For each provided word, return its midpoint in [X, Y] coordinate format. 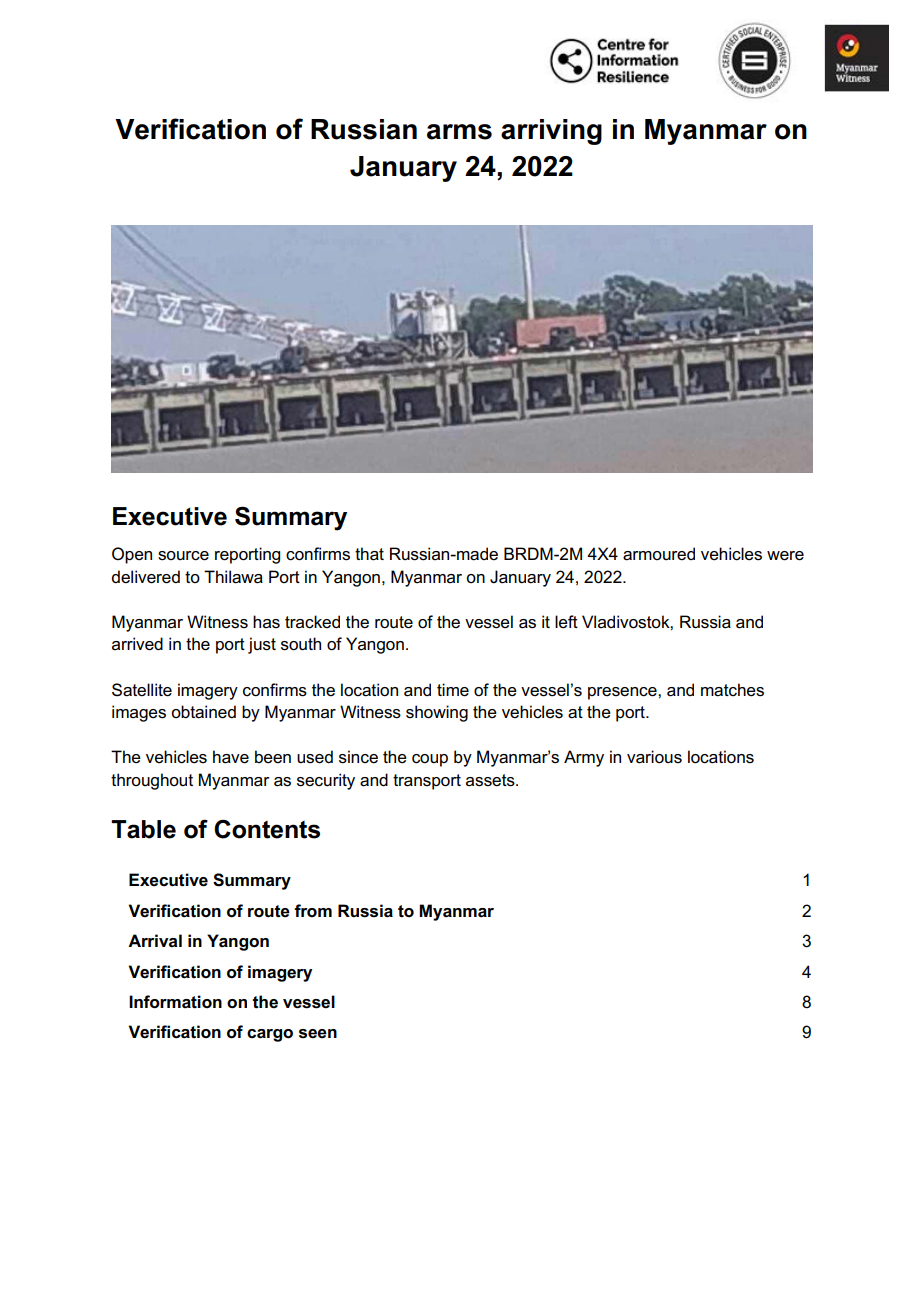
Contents [267, 829]
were [785, 556]
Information [175, 1002]
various [654, 757]
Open [132, 555]
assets [491, 780]
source [183, 556]
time [453, 690]
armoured [659, 554]
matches [732, 690]
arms [459, 132]
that [369, 554]
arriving [551, 132]
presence [623, 693]
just [262, 645]
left [566, 622]
